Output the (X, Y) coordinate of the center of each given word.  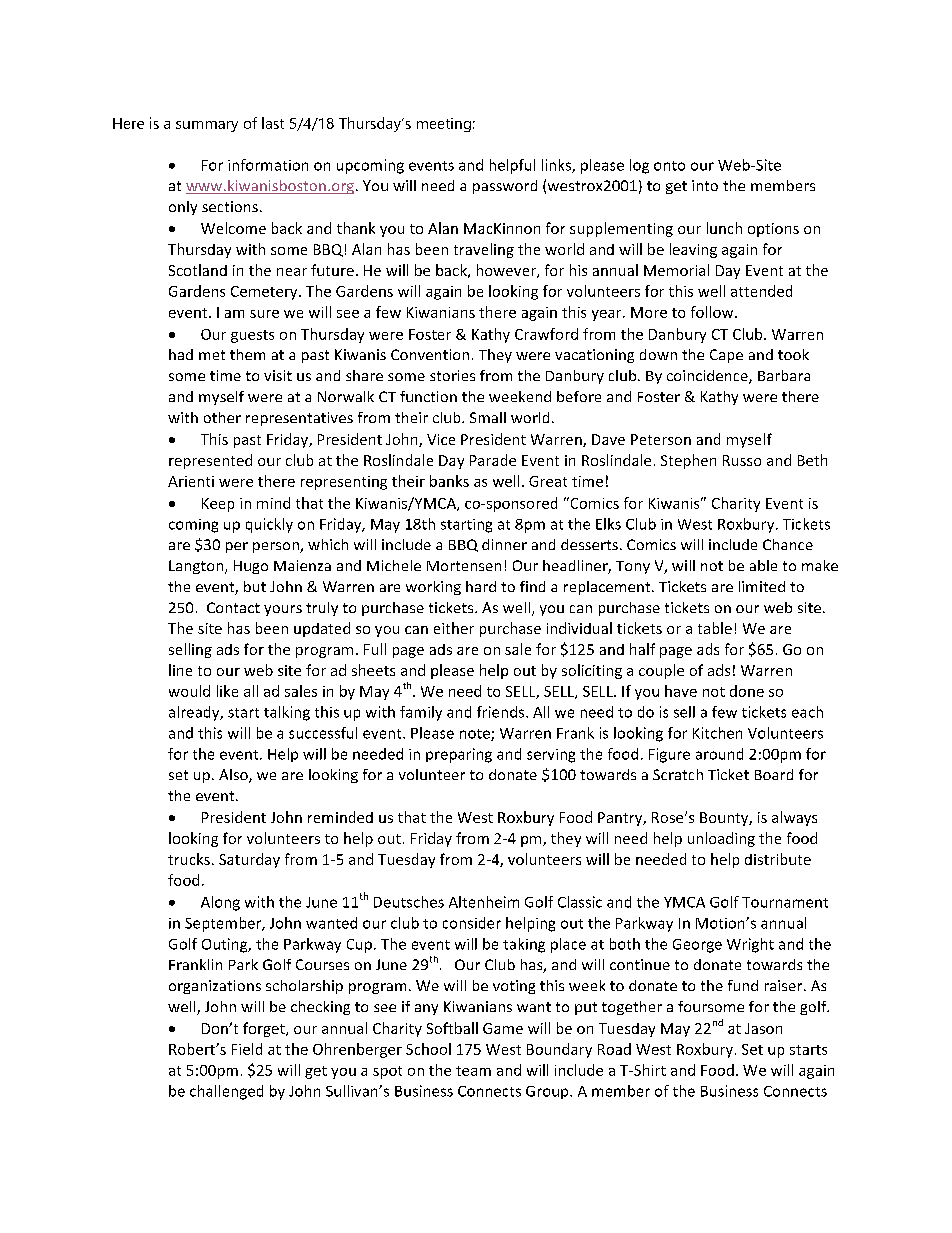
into (705, 185)
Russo (742, 460)
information (268, 165)
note (476, 735)
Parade (493, 460)
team (473, 1071)
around (719, 754)
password (505, 187)
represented (210, 461)
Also (234, 776)
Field (247, 1049)
